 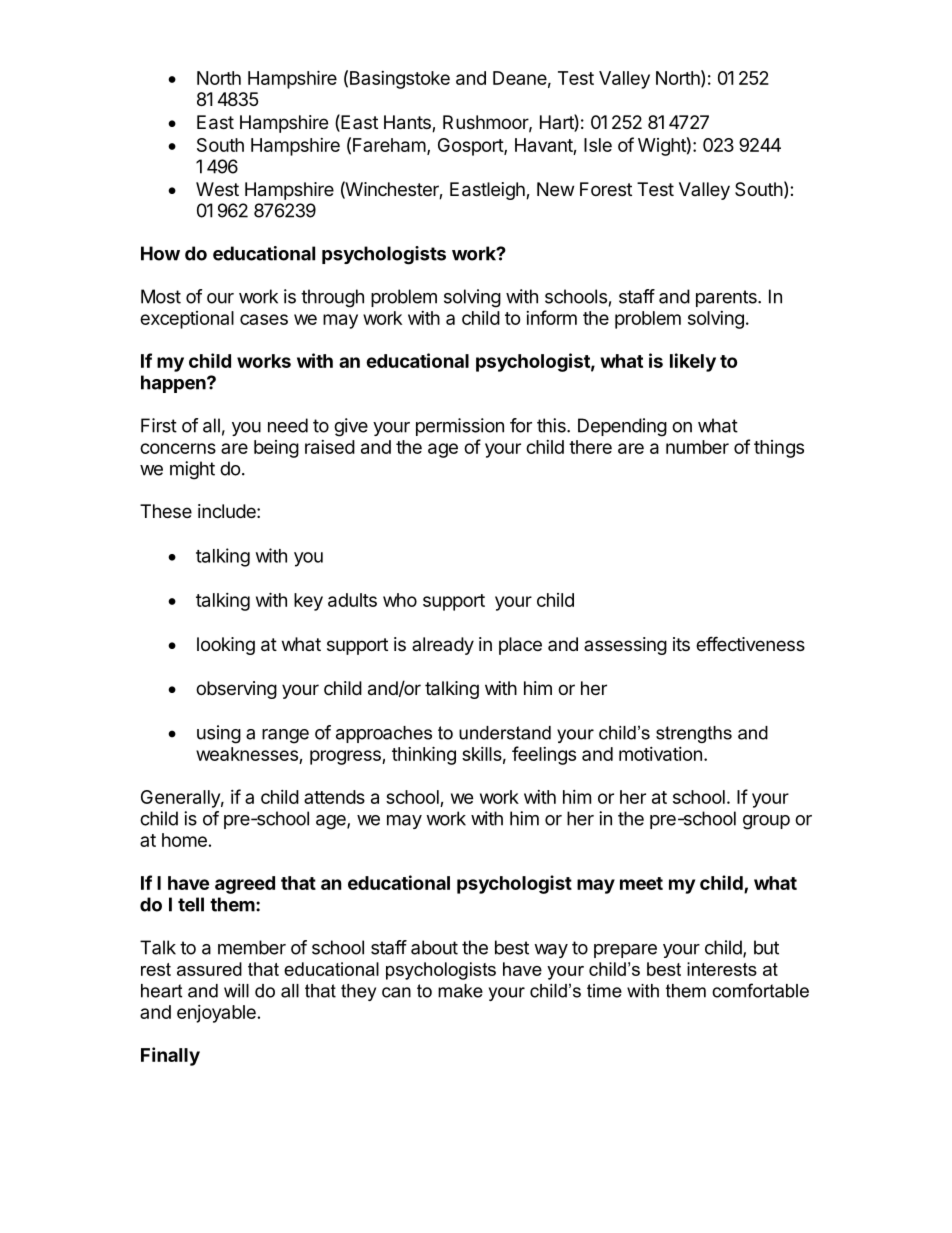 What do you see at coordinates (192, 470) in the document?
I see `might` at bounding box center [192, 470].
